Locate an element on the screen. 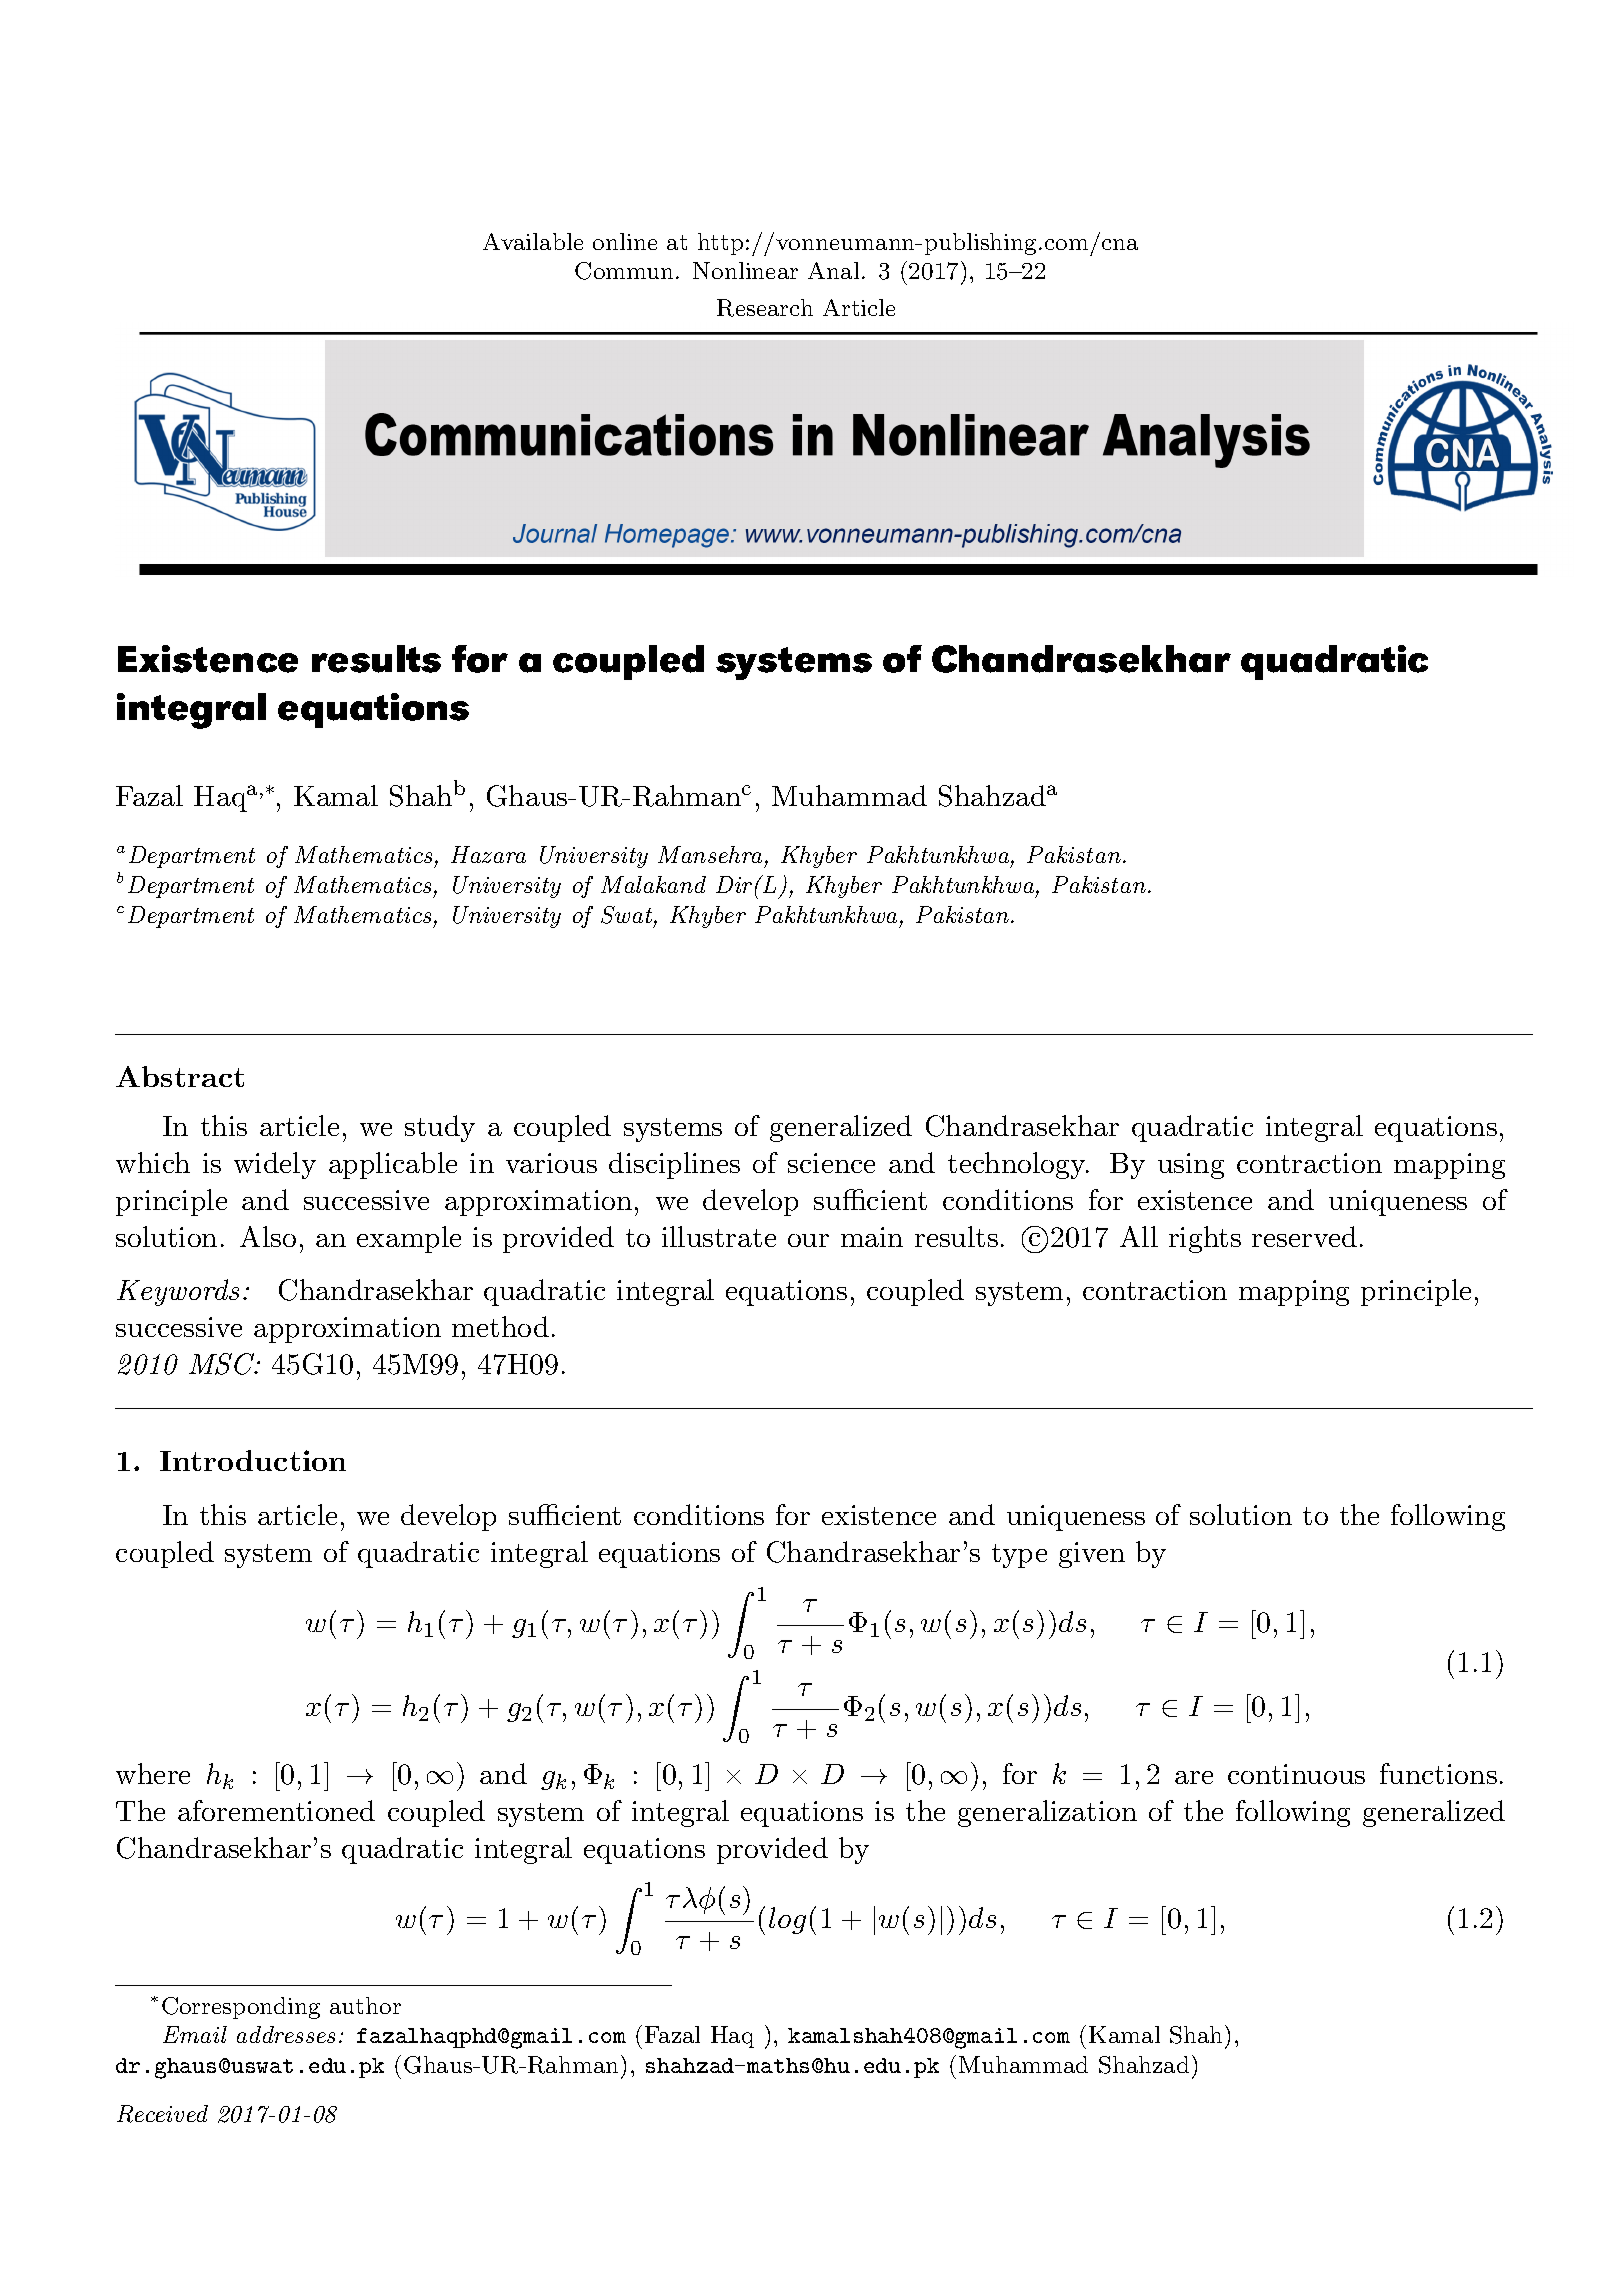 The width and height of the screenshot is (1622, 2294). continuous is located at coordinates (1296, 1774).
